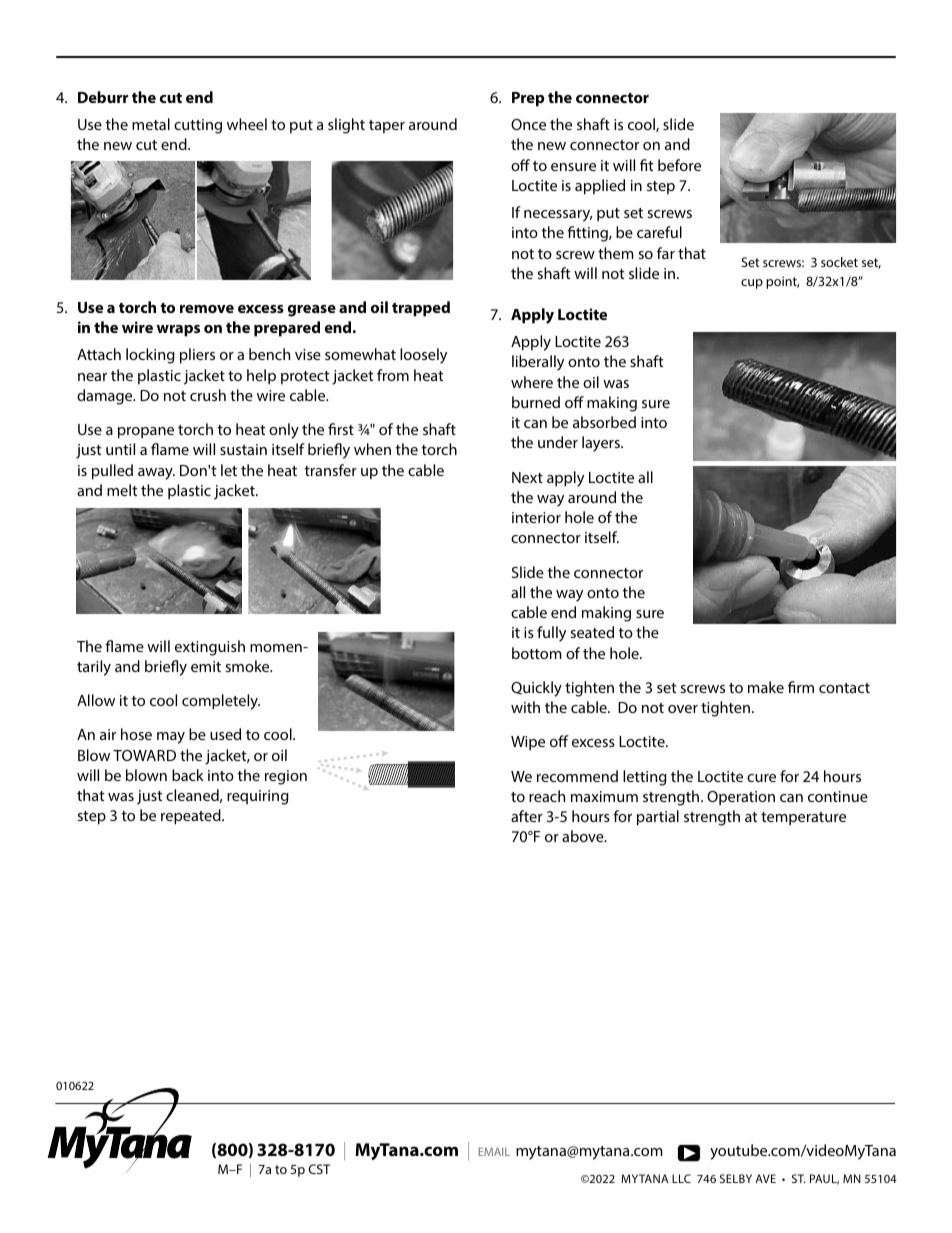  Describe the element at coordinates (156, 474) in the image. I see `away` at that location.
